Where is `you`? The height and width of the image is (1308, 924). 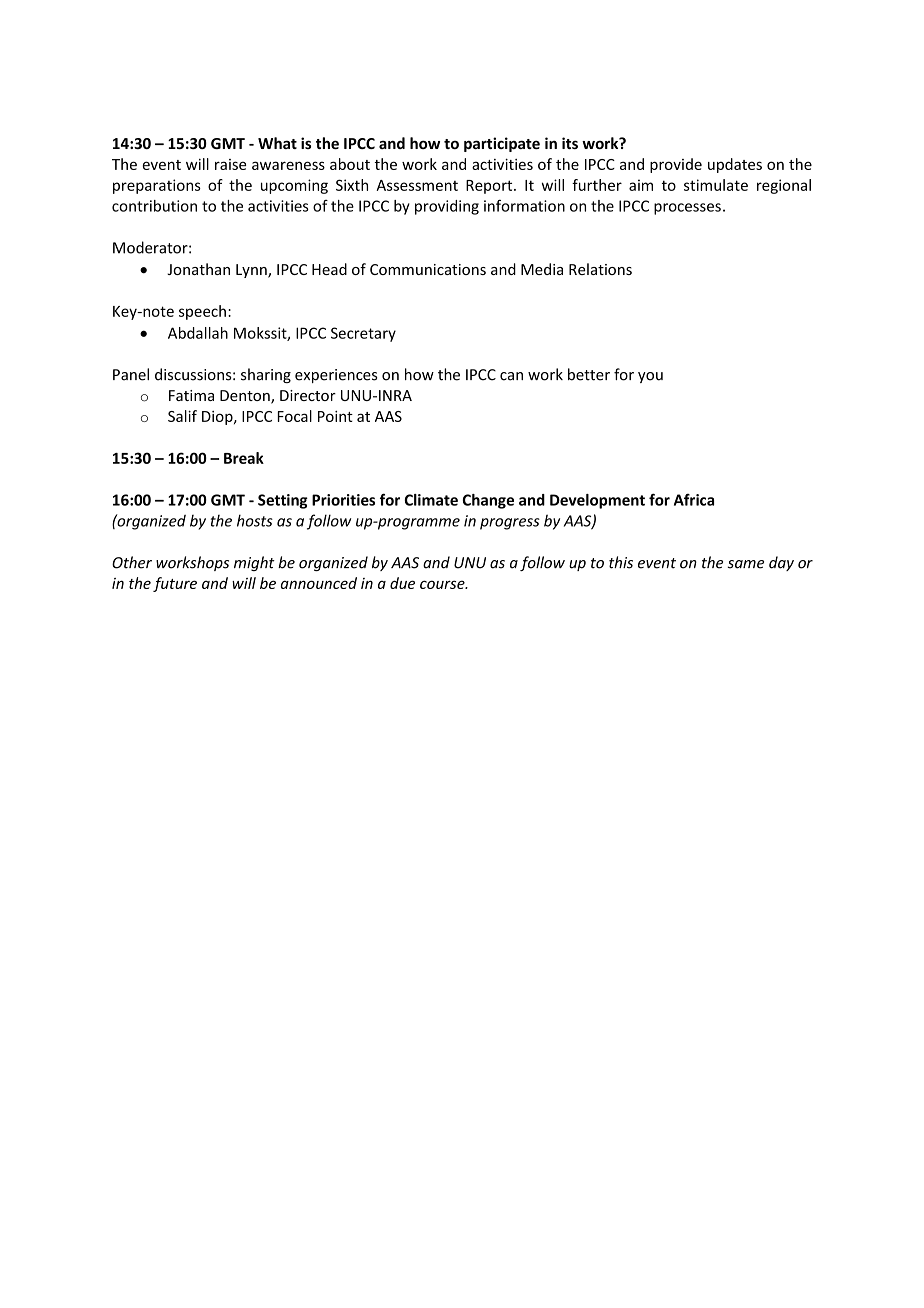
you is located at coordinates (650, 377).
